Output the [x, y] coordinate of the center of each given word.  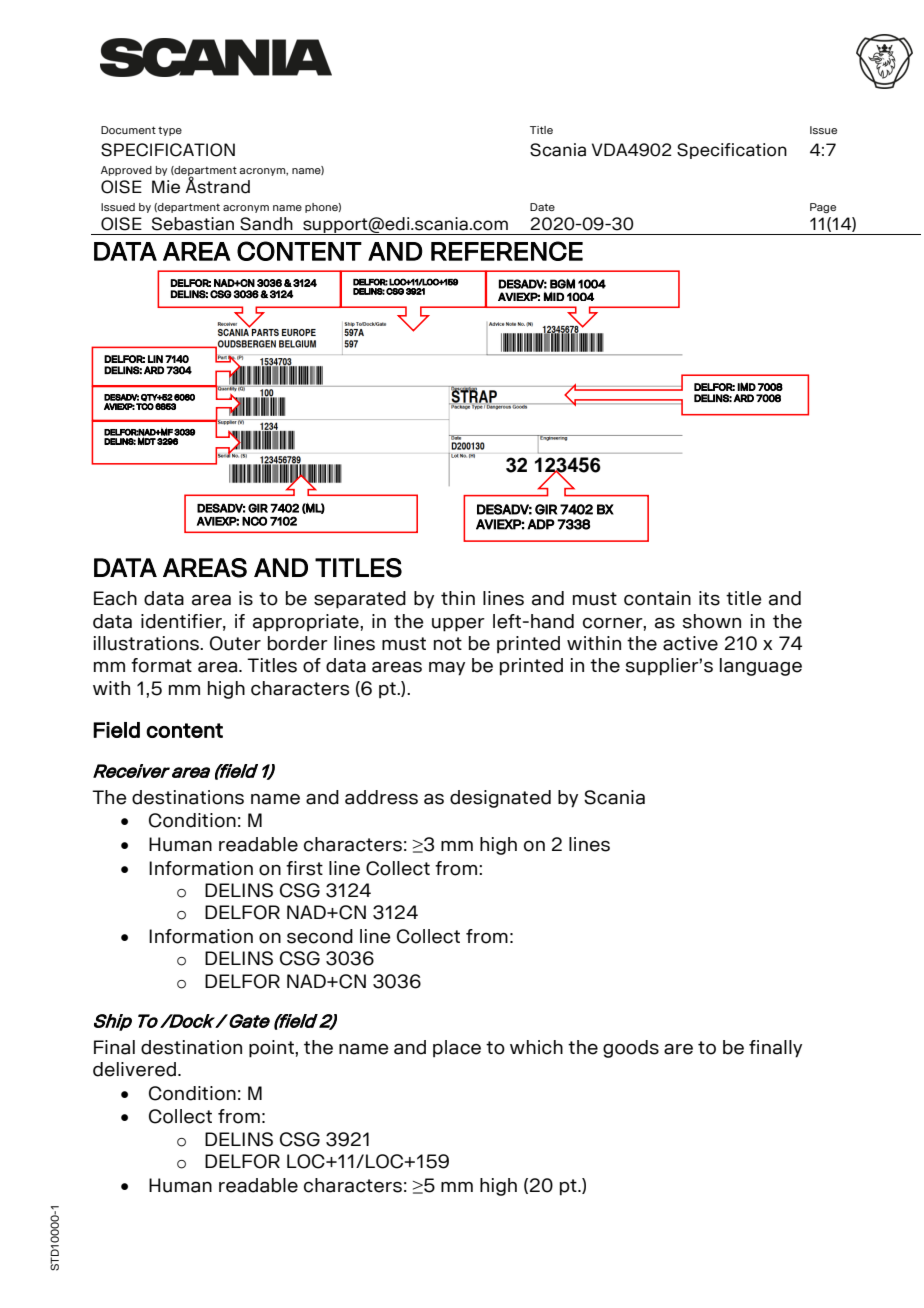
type [170, 131]
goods [631, 1049]
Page [823, 208]
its [709, 598]
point [272, 1049]
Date [542, 207]
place [457, 1048]
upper [458, 625]
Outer [235, 643]
